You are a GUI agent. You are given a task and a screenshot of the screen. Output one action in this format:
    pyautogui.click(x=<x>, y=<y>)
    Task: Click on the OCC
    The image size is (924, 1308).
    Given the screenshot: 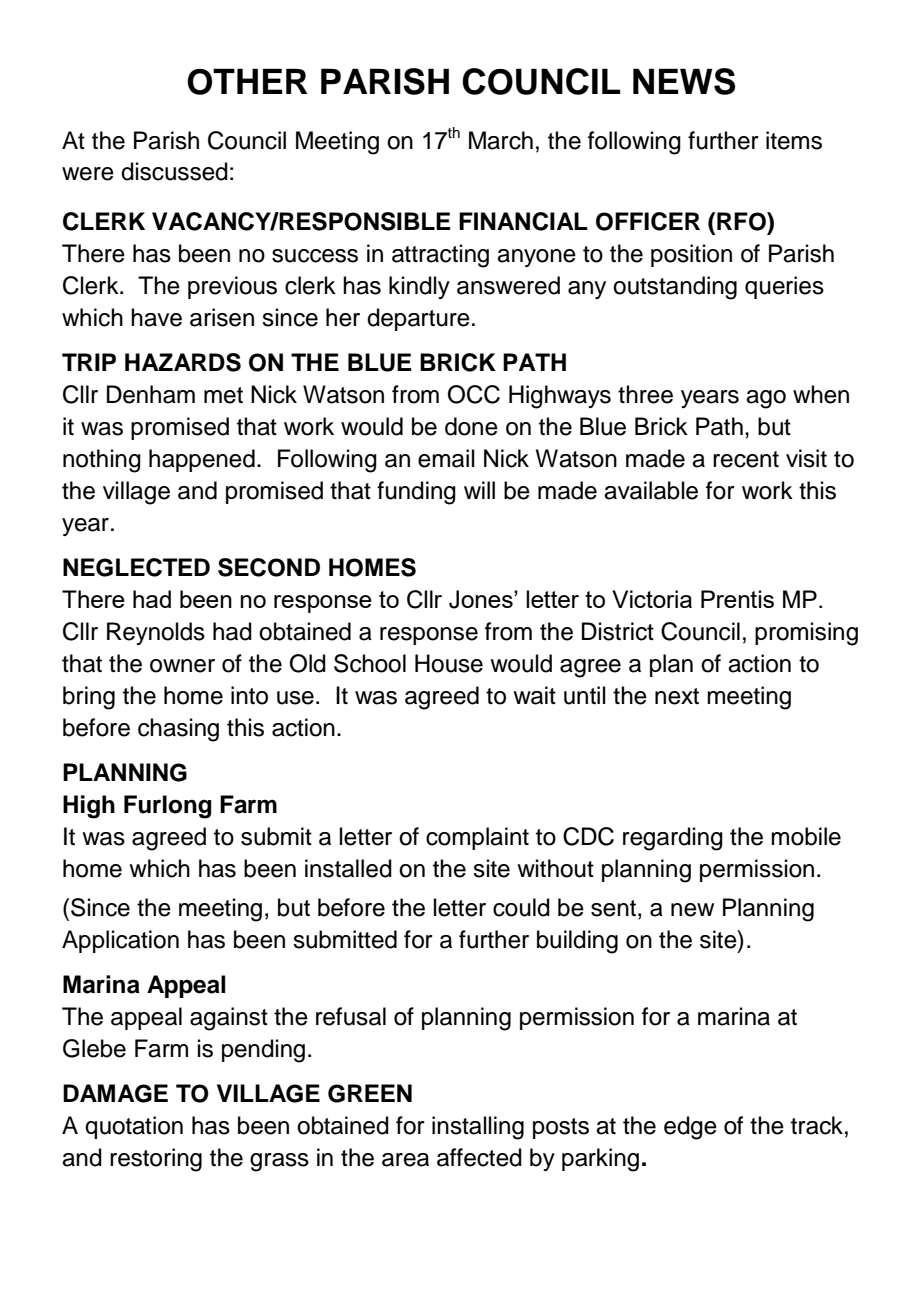 What is the action you would take?
    pyautogui.click(x=474, y=394)
